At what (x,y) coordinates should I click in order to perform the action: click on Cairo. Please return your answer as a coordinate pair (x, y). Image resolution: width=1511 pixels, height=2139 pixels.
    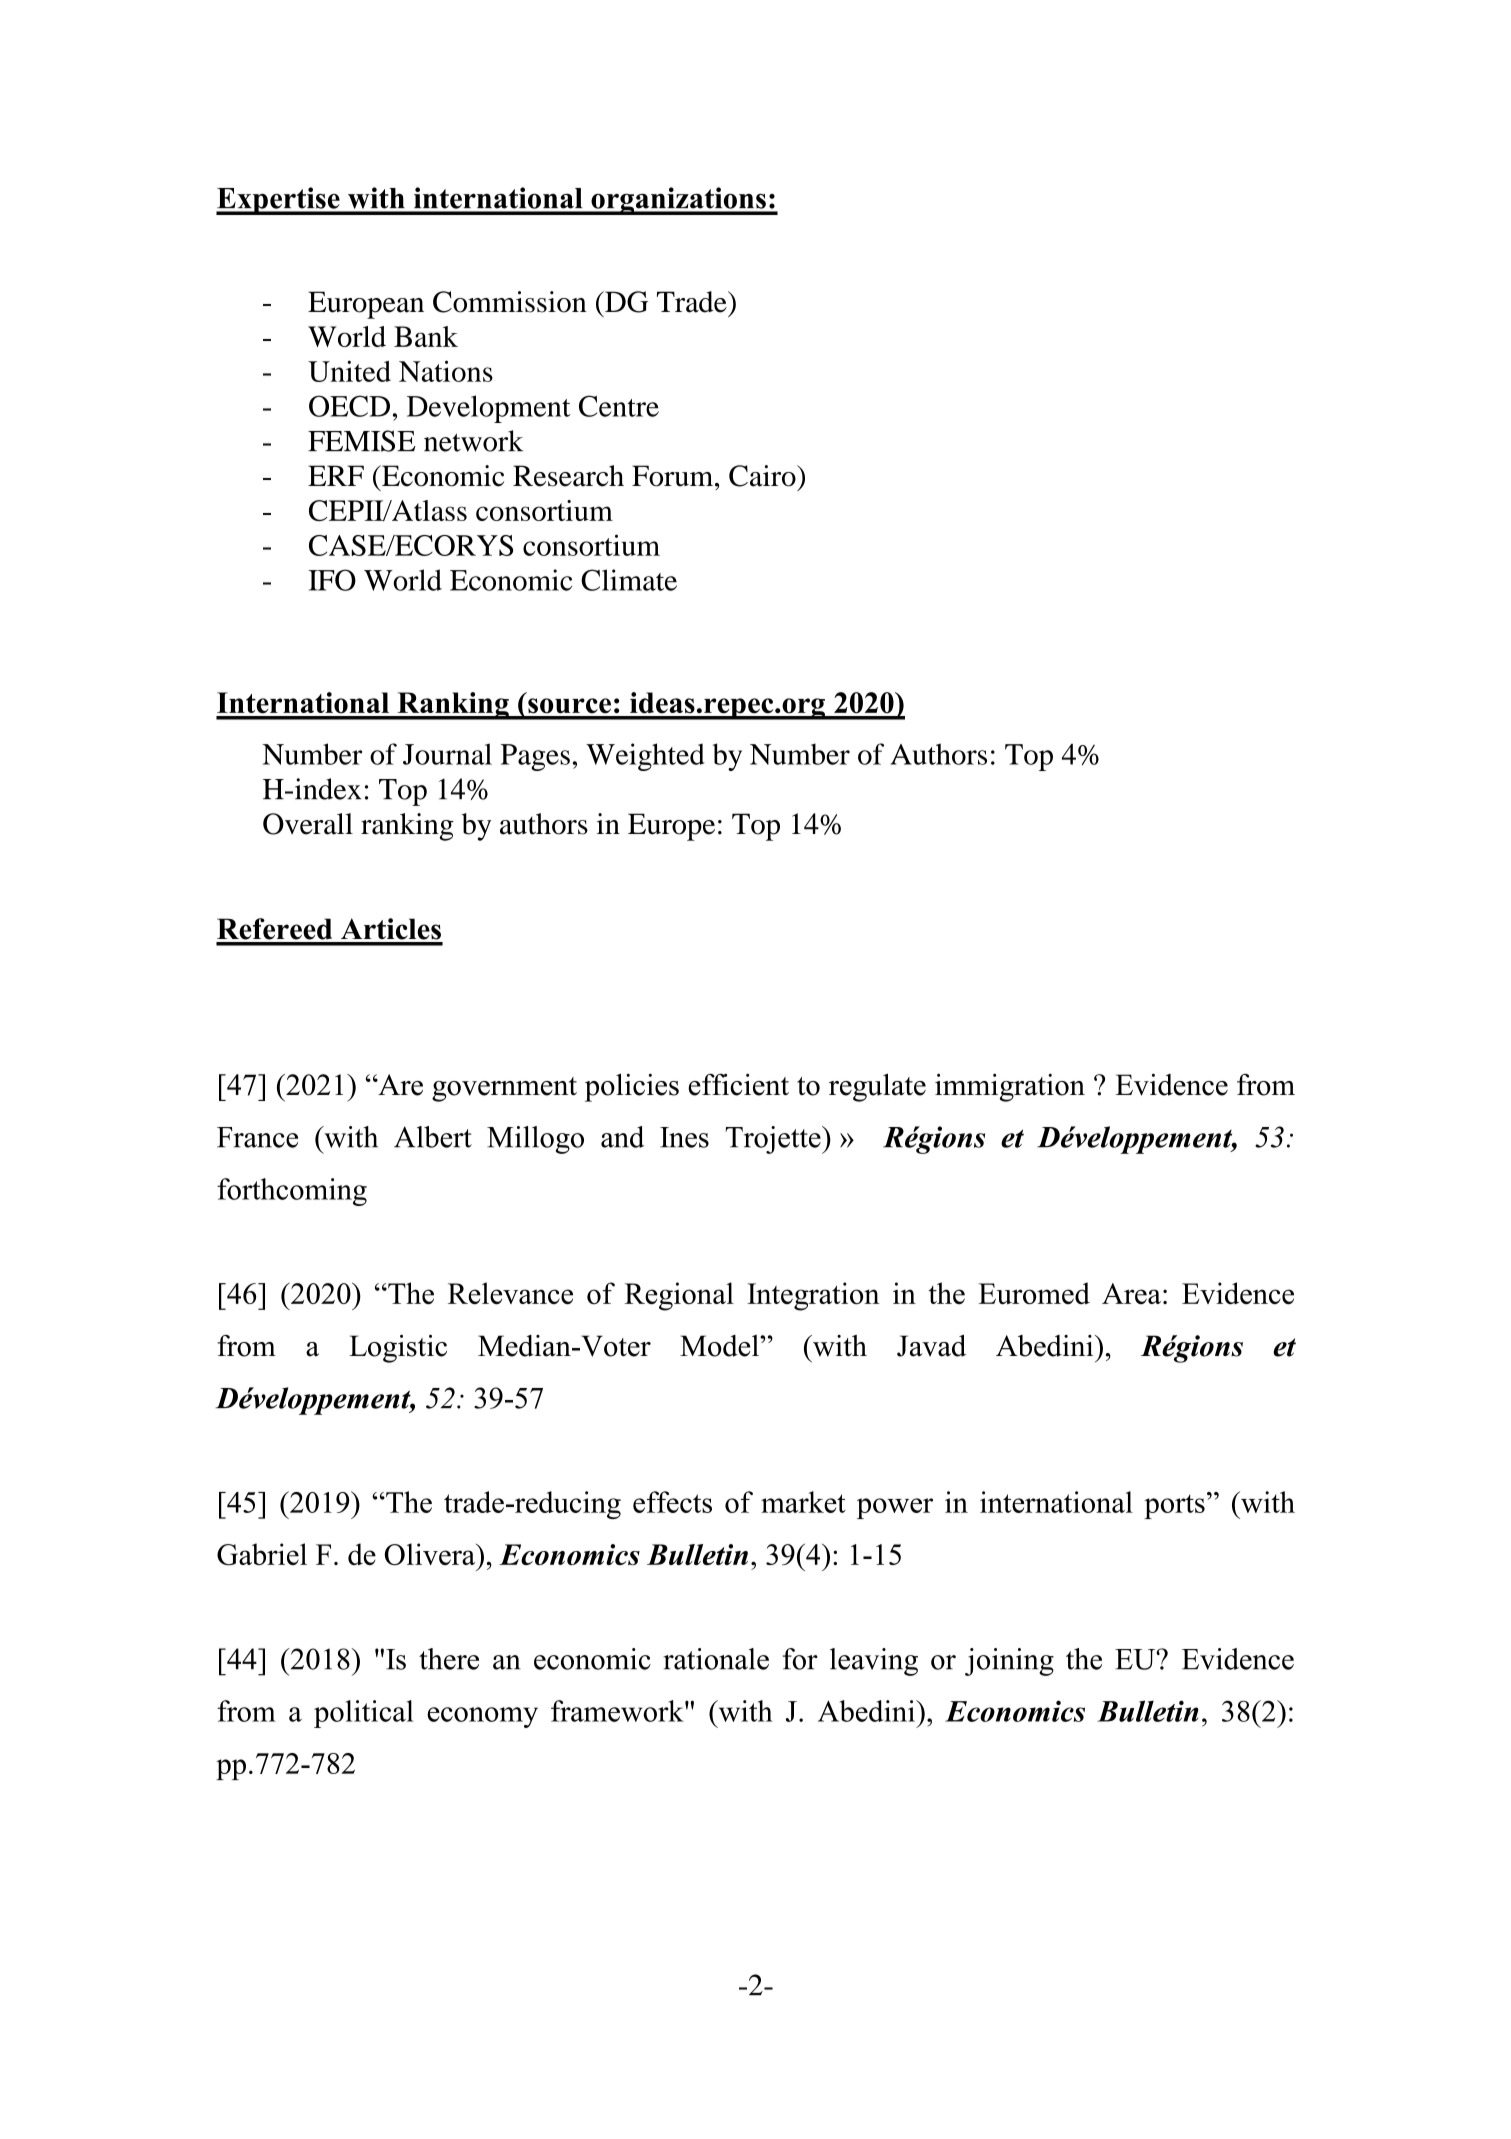
    Looking at the image, I should click on (763, 476).
